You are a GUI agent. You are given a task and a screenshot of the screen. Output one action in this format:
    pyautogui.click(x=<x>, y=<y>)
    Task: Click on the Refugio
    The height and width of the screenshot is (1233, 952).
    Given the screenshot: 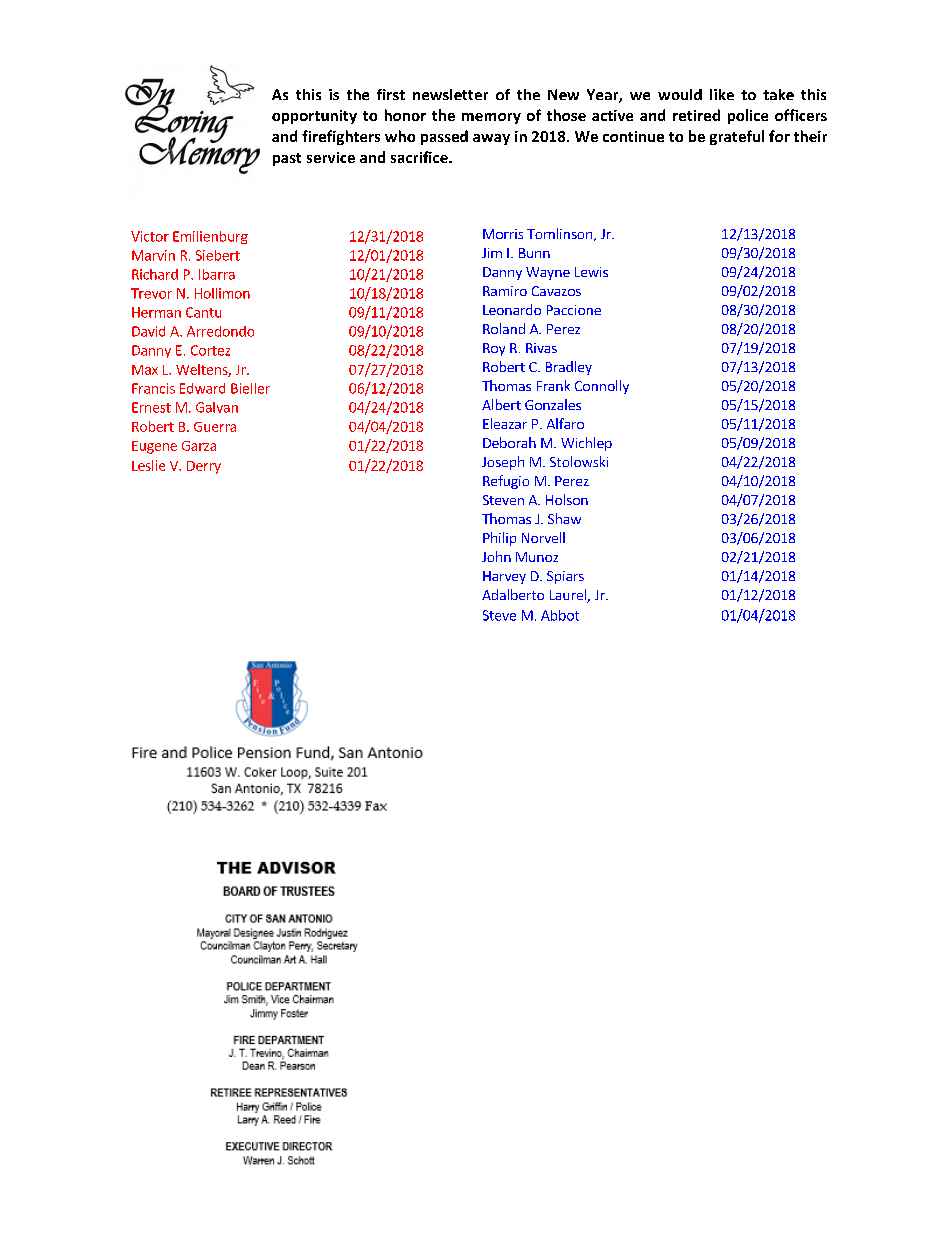 What is the action you would take?
    pyautogui.click(x=506, y=482)
